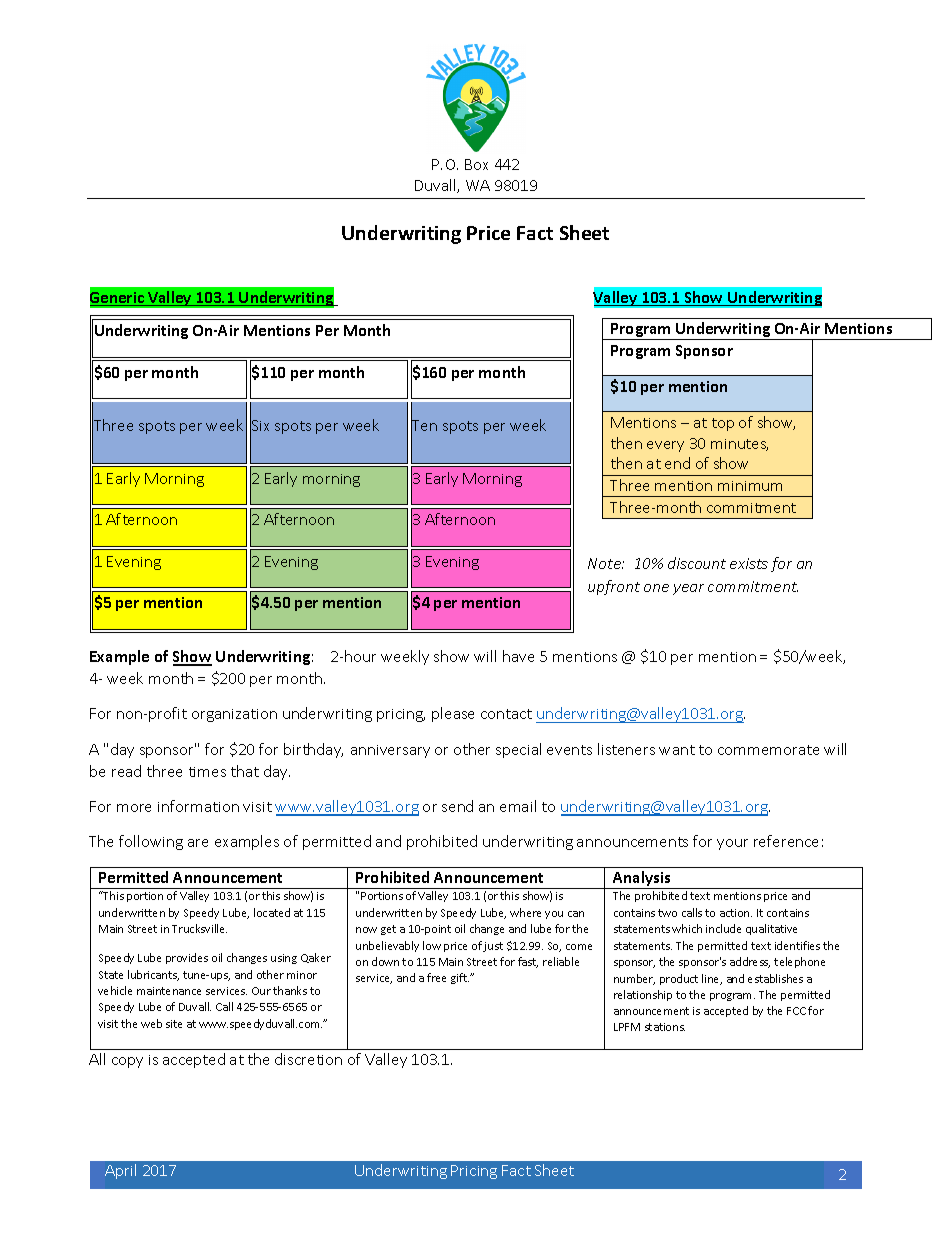 This screenshot has height=1233, width=952. I want to click on minutes, so click(739, 445).
